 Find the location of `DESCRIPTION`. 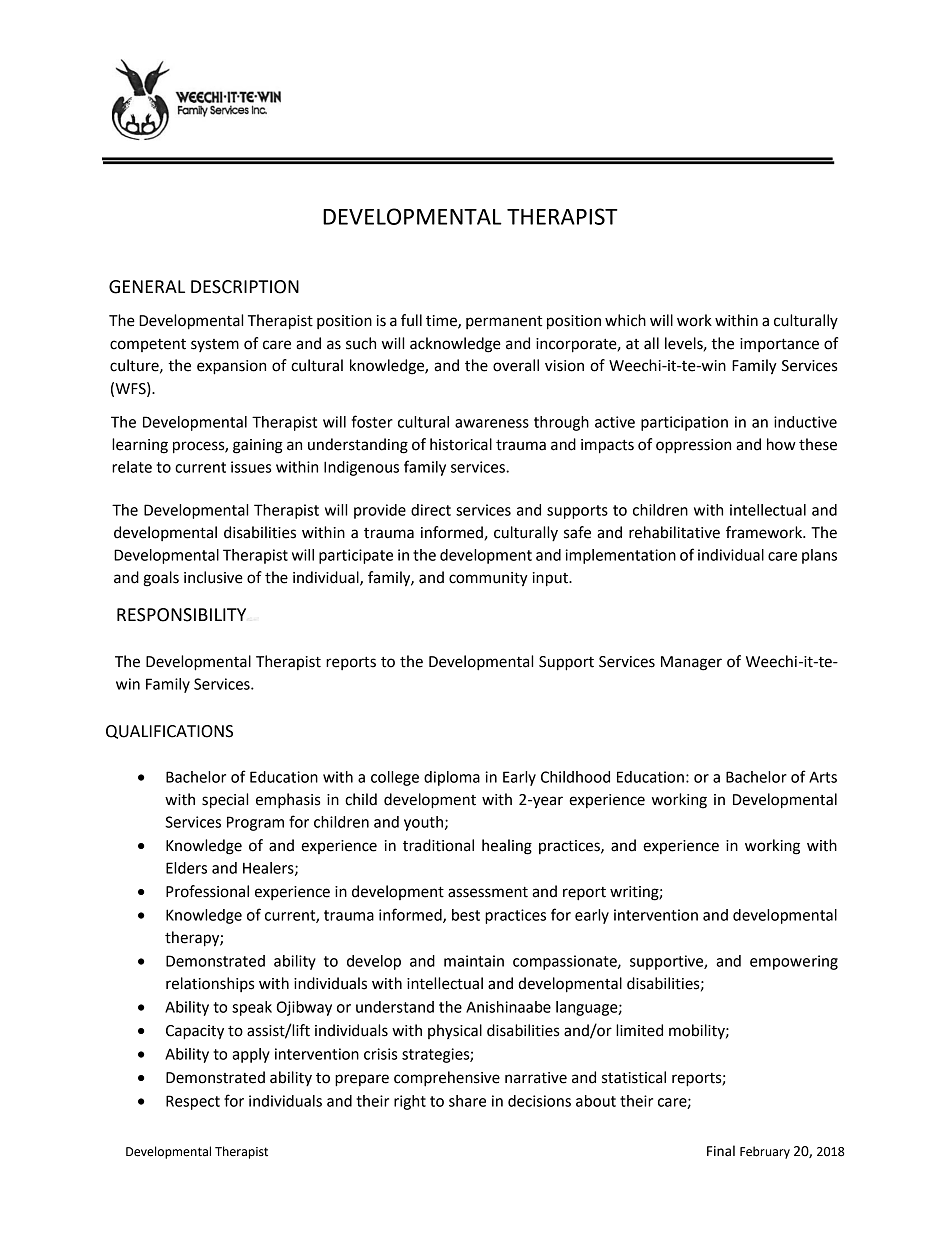

DESCRIPTION is located at coordinates (245, 287).
